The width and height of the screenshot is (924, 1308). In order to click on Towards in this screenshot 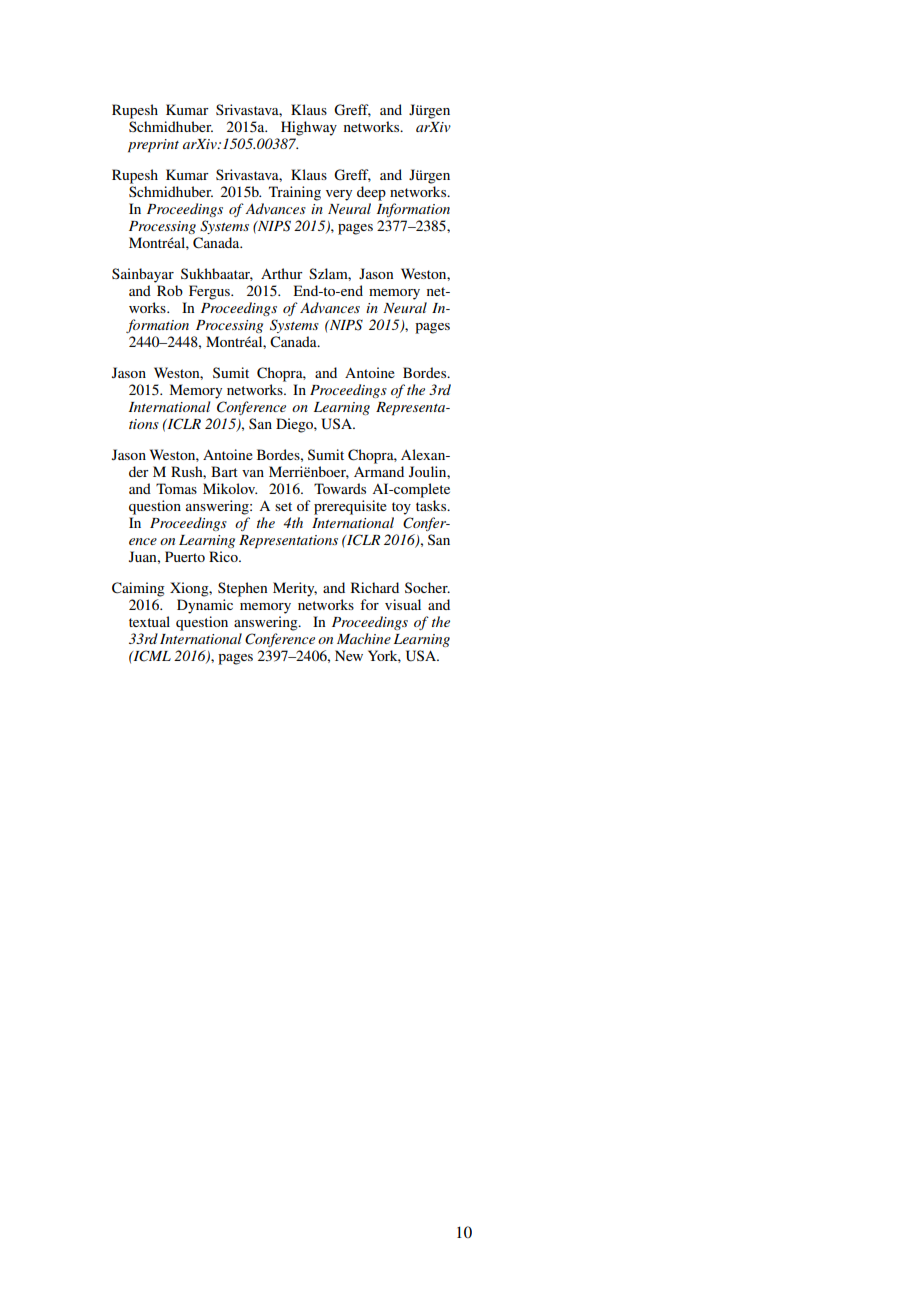, I will do `click(340, 488)`.
